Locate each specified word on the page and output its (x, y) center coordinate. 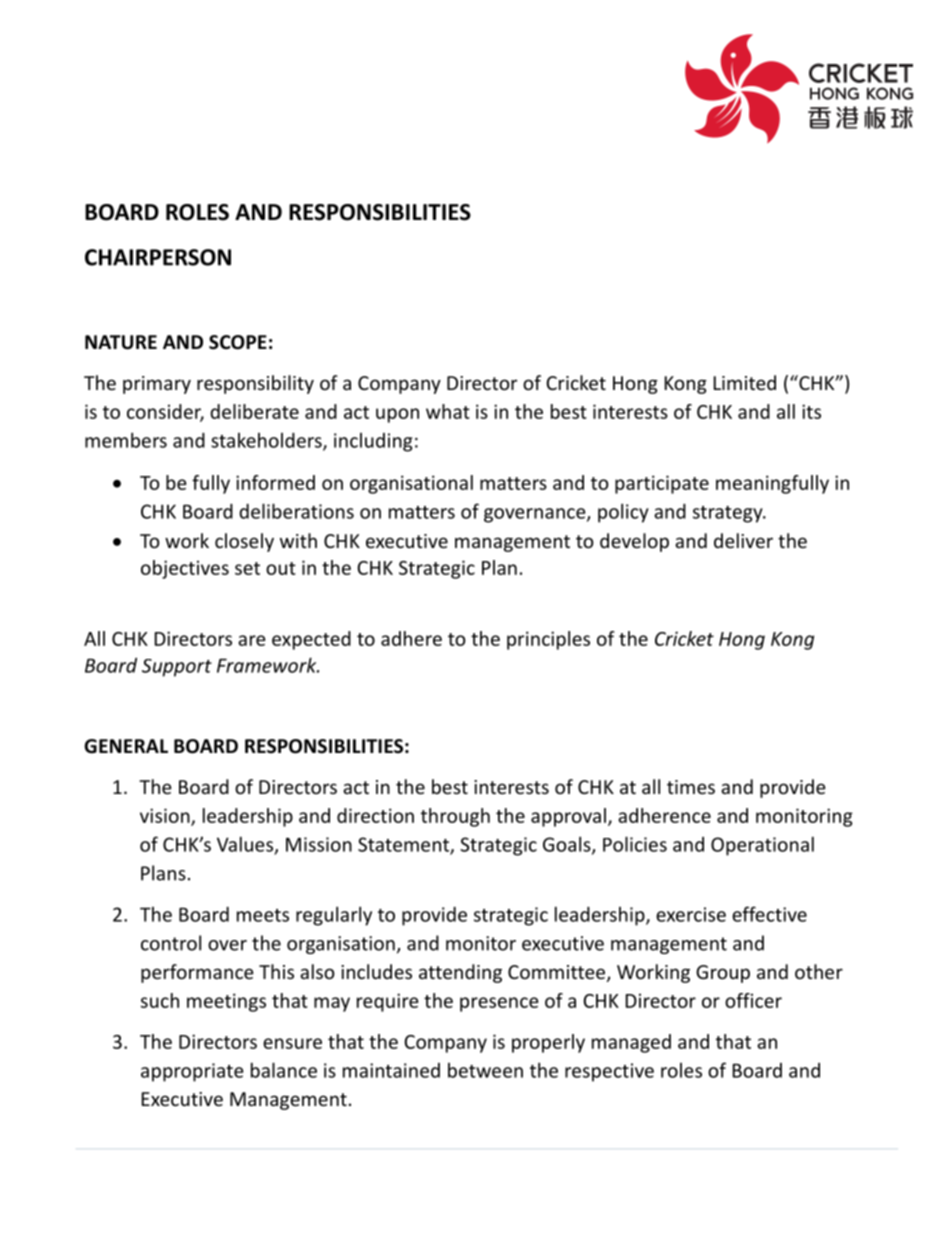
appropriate (192, 1072)
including (373, 442)
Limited (745, 382)
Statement (404, 845)
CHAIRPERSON (158, 257)
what (448, 411)
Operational (762, 846)
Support (177, 668)
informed (275, 482)
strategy (729, 514)
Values (246, 845)
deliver (743, 540)
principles (548, 640)
